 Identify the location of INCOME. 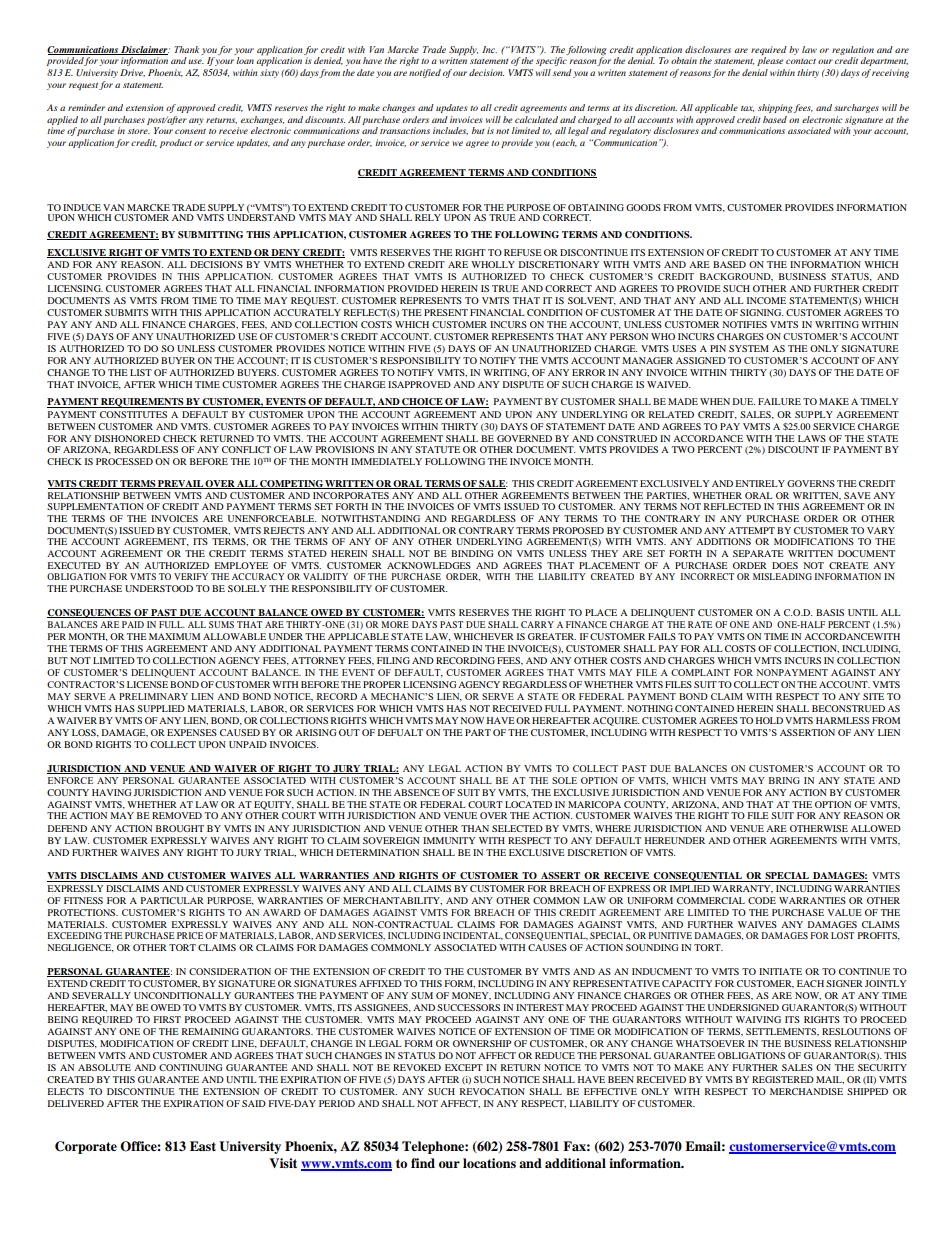
(766, 300).
